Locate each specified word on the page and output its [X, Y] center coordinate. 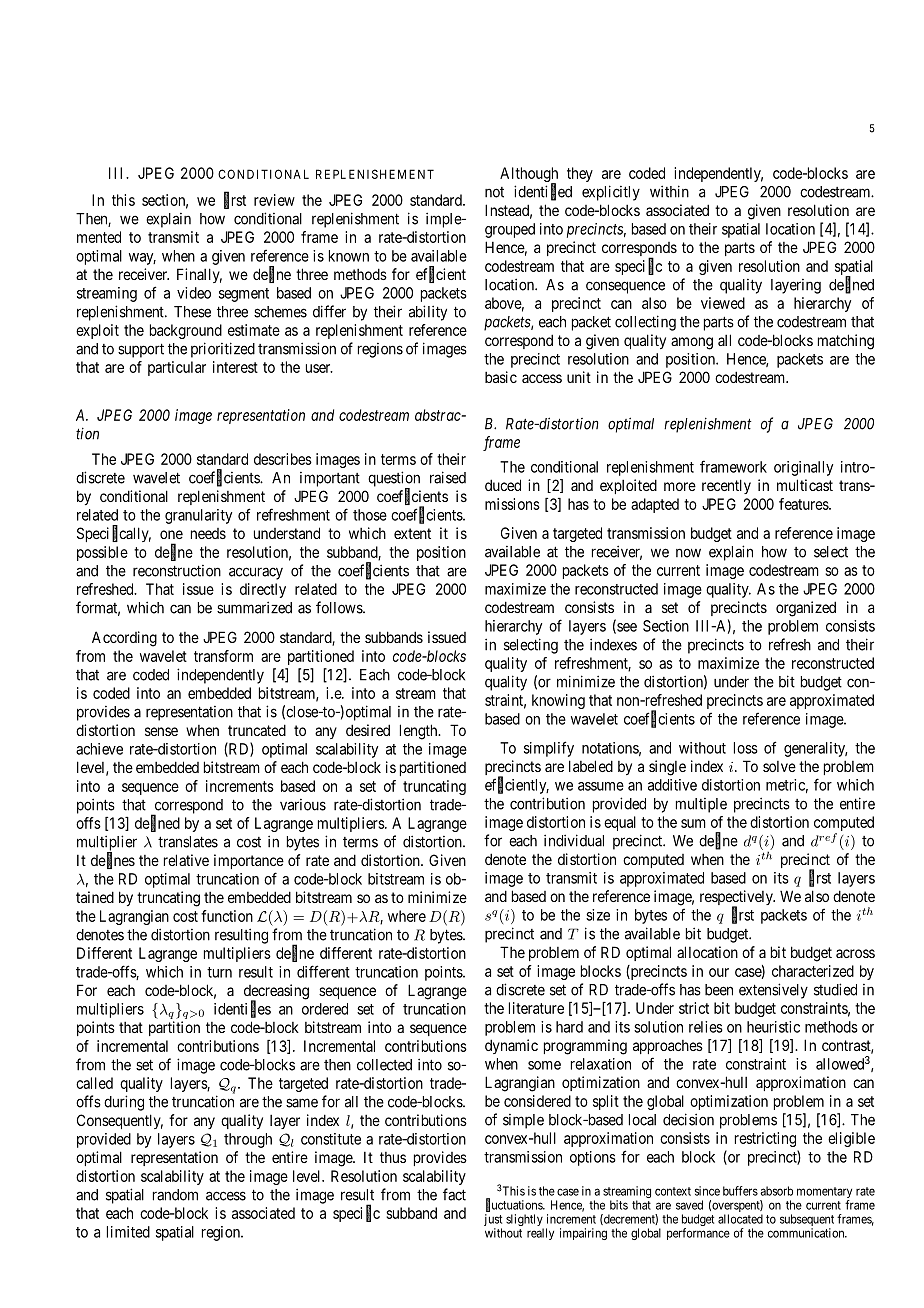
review [274, 200]
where [407, 916]
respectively [737, 899]
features [804, 504]
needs [208, 533]
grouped [510, 230]
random [175, 1195]
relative [186, 860]
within [669, 191]
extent [412, 533]
